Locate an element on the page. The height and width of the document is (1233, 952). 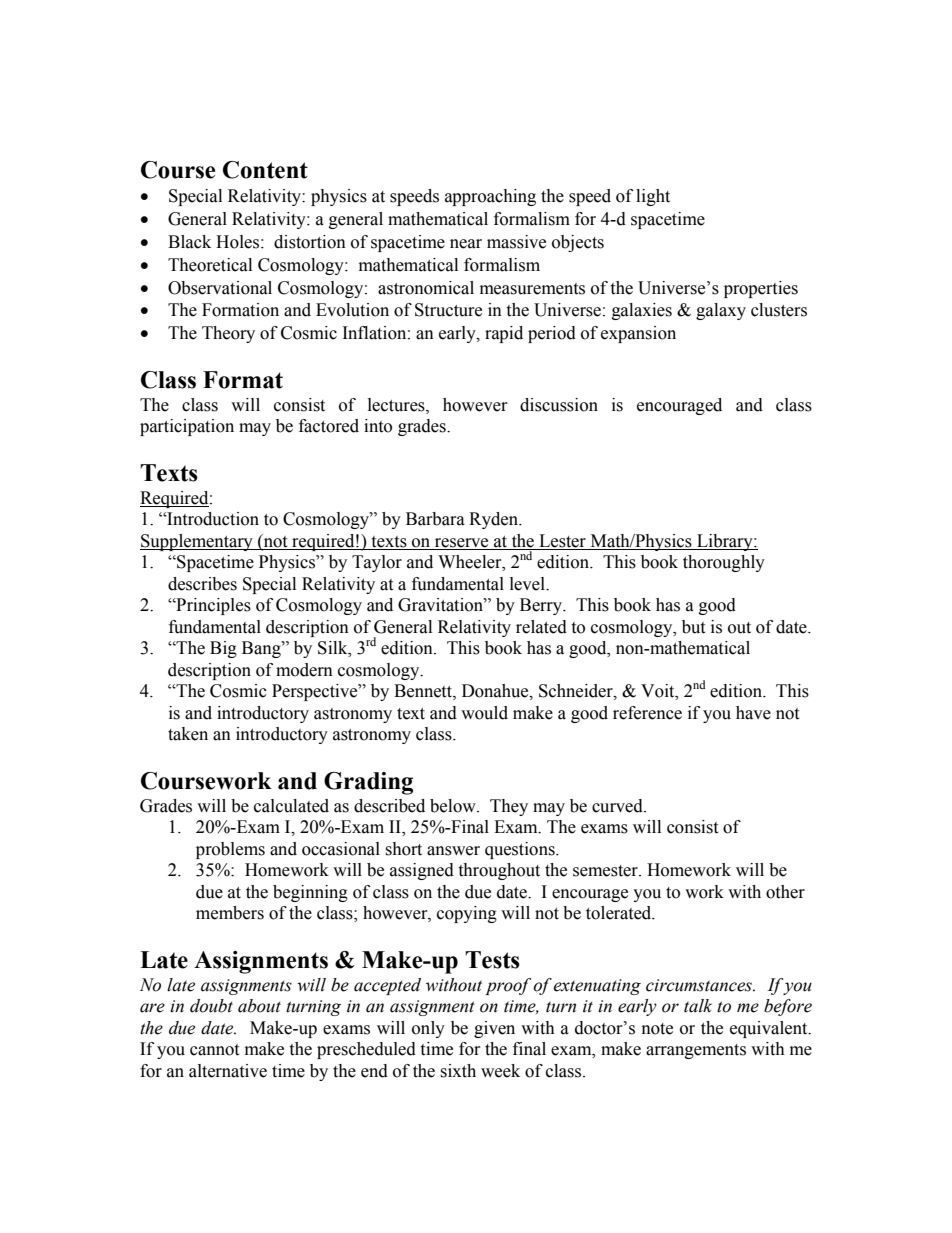
approaching is located at coordinates (490, 197).
